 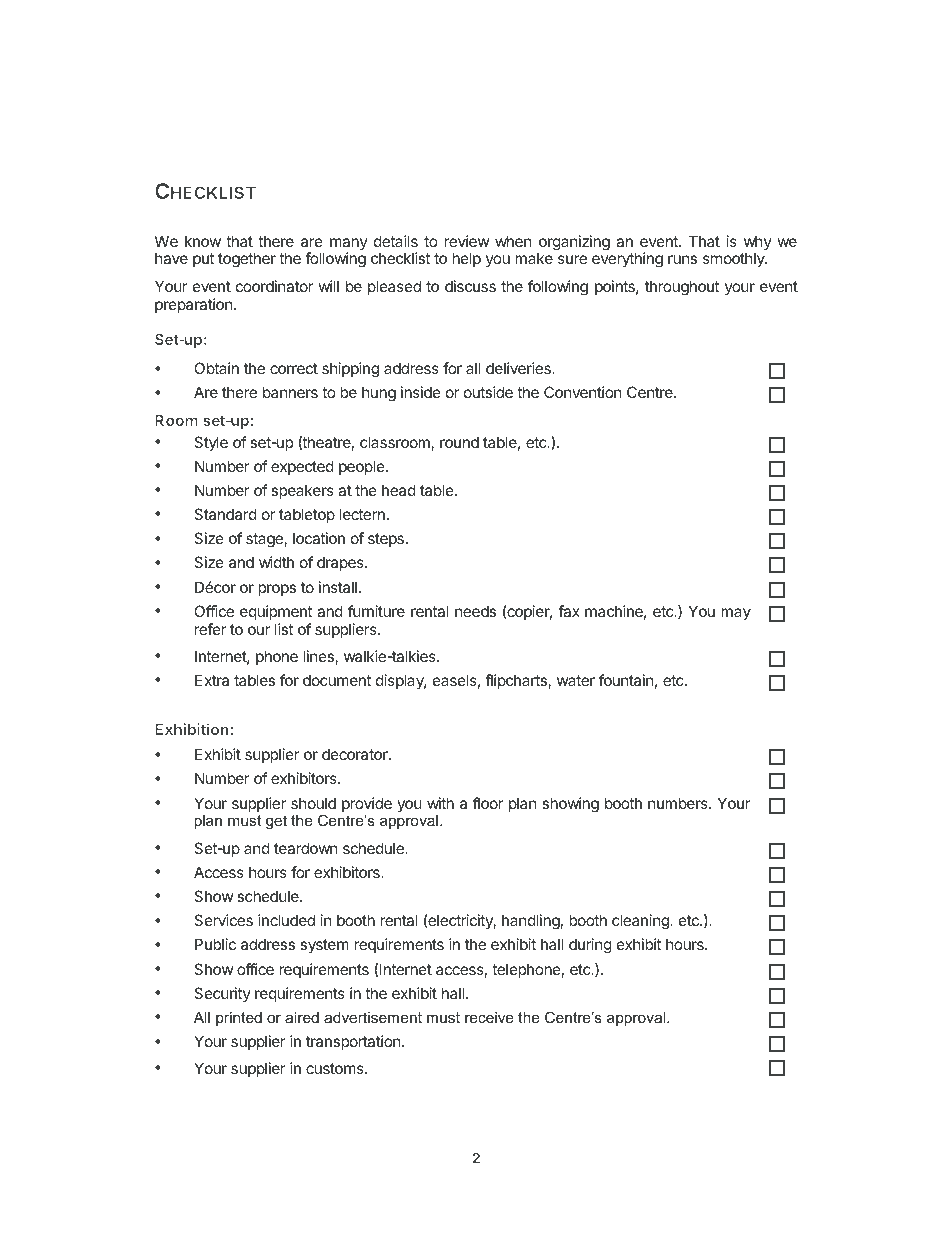 I want to click on runs, so click(x=682, y=259).
